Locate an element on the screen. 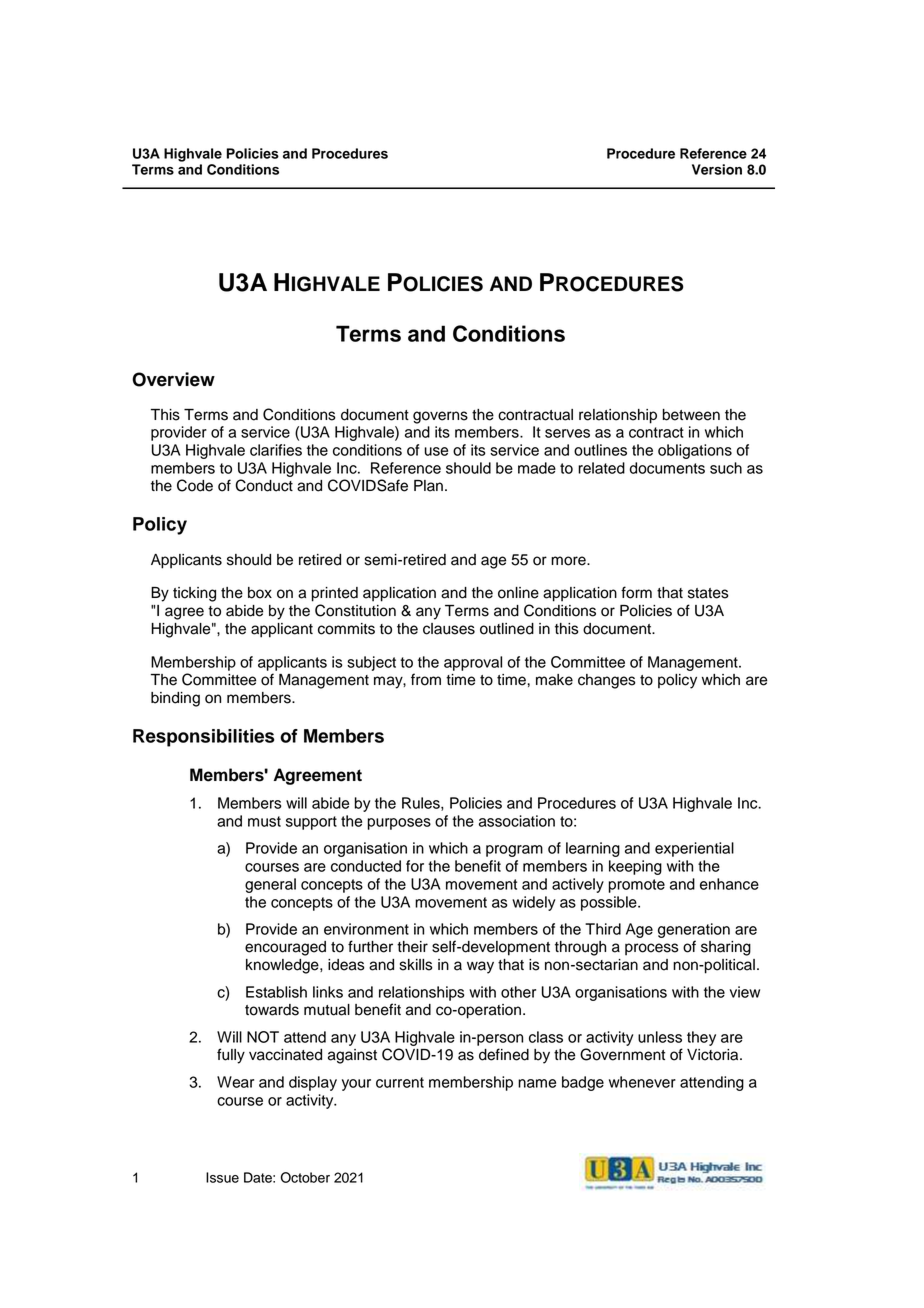 The height and width of the screenshot is (1308, 924). changes is located at coordinates (607, 681).
